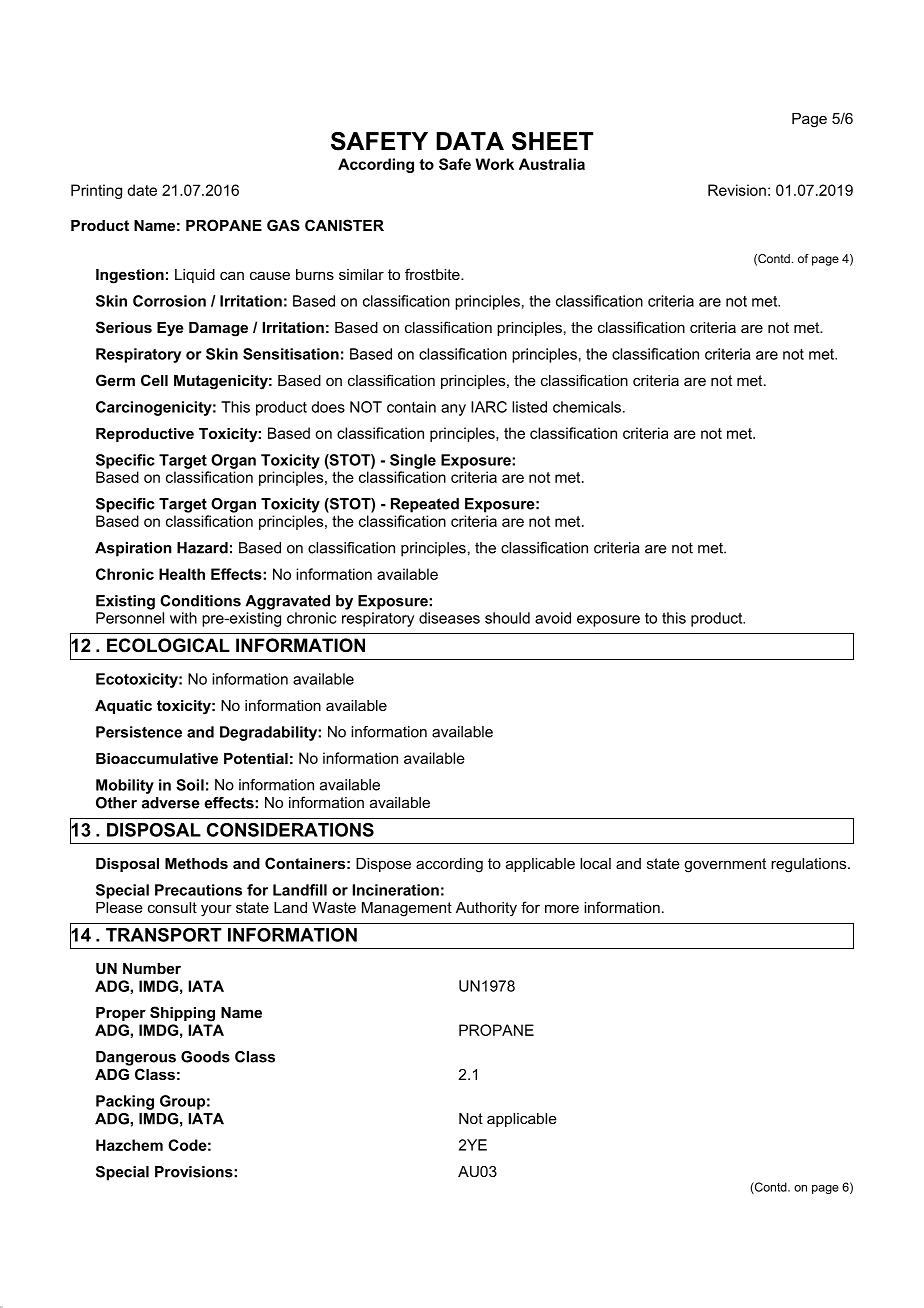  What do you see at coordinates (202, 548) in the screenshot?
I see `Hazard` at bounding box center [202, 548].
